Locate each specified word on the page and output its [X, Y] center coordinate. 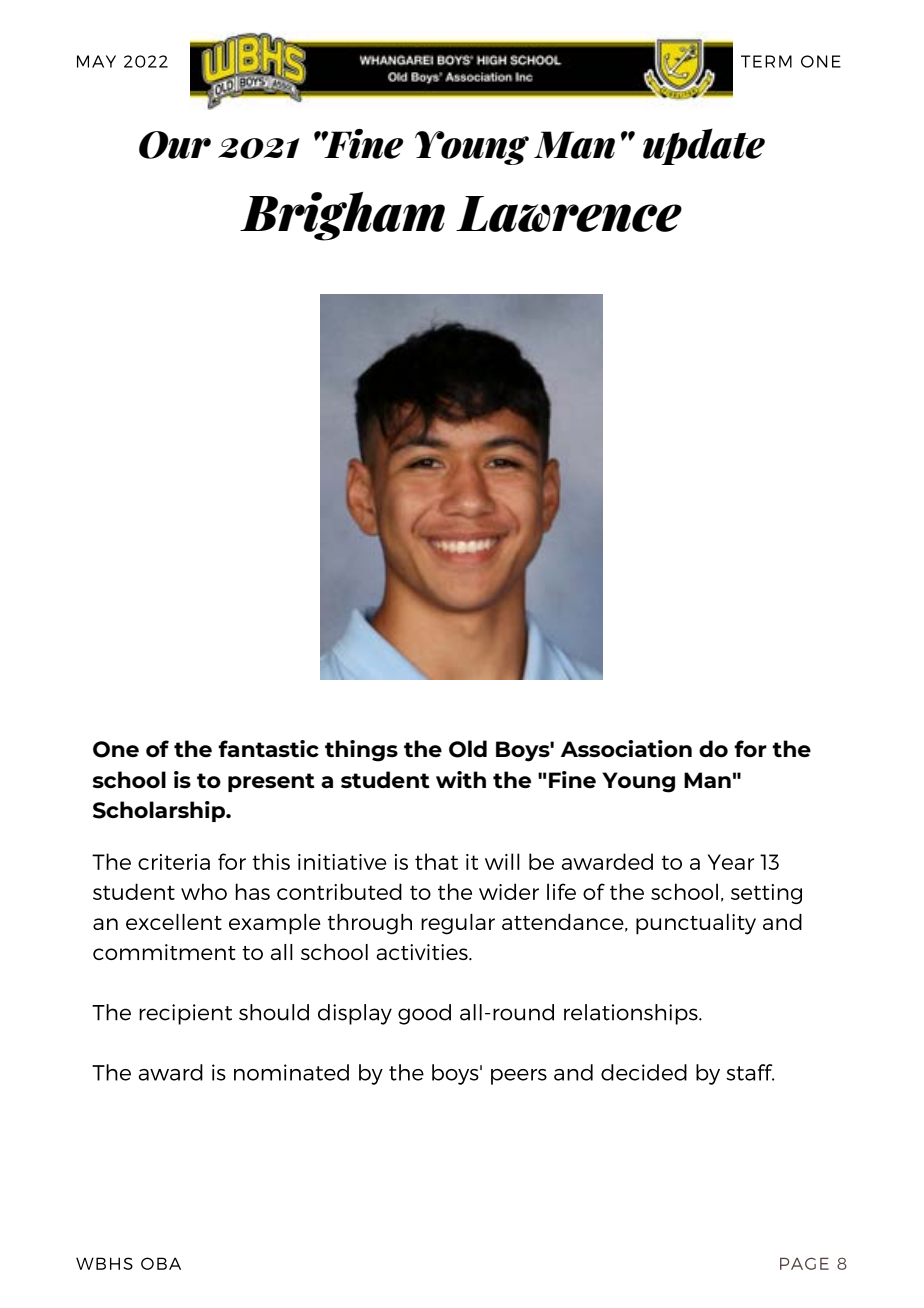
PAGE [804, 1263]
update [704, 146]
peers [519, 1077]
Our [175, 145]
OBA [161, 1263]
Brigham [342, 216]
